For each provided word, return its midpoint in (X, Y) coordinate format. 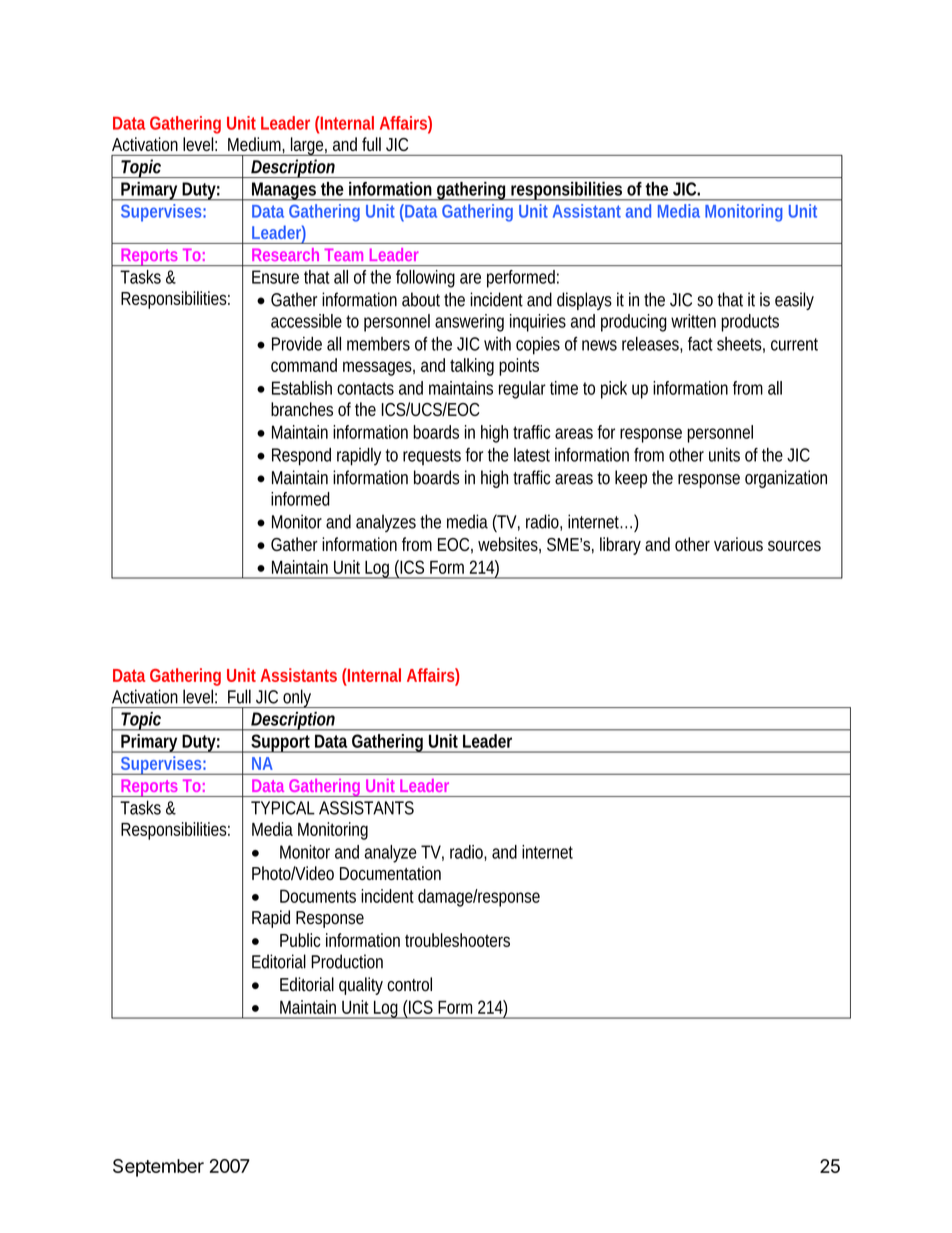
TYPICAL (283, 808)
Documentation (390, 873)
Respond (301, 457)
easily (794, 301)
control (409, 984)
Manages (284, 191)
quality (361, 986)
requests (432, 457)
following (425, 279)
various (738, 544)
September (158, 1168)
